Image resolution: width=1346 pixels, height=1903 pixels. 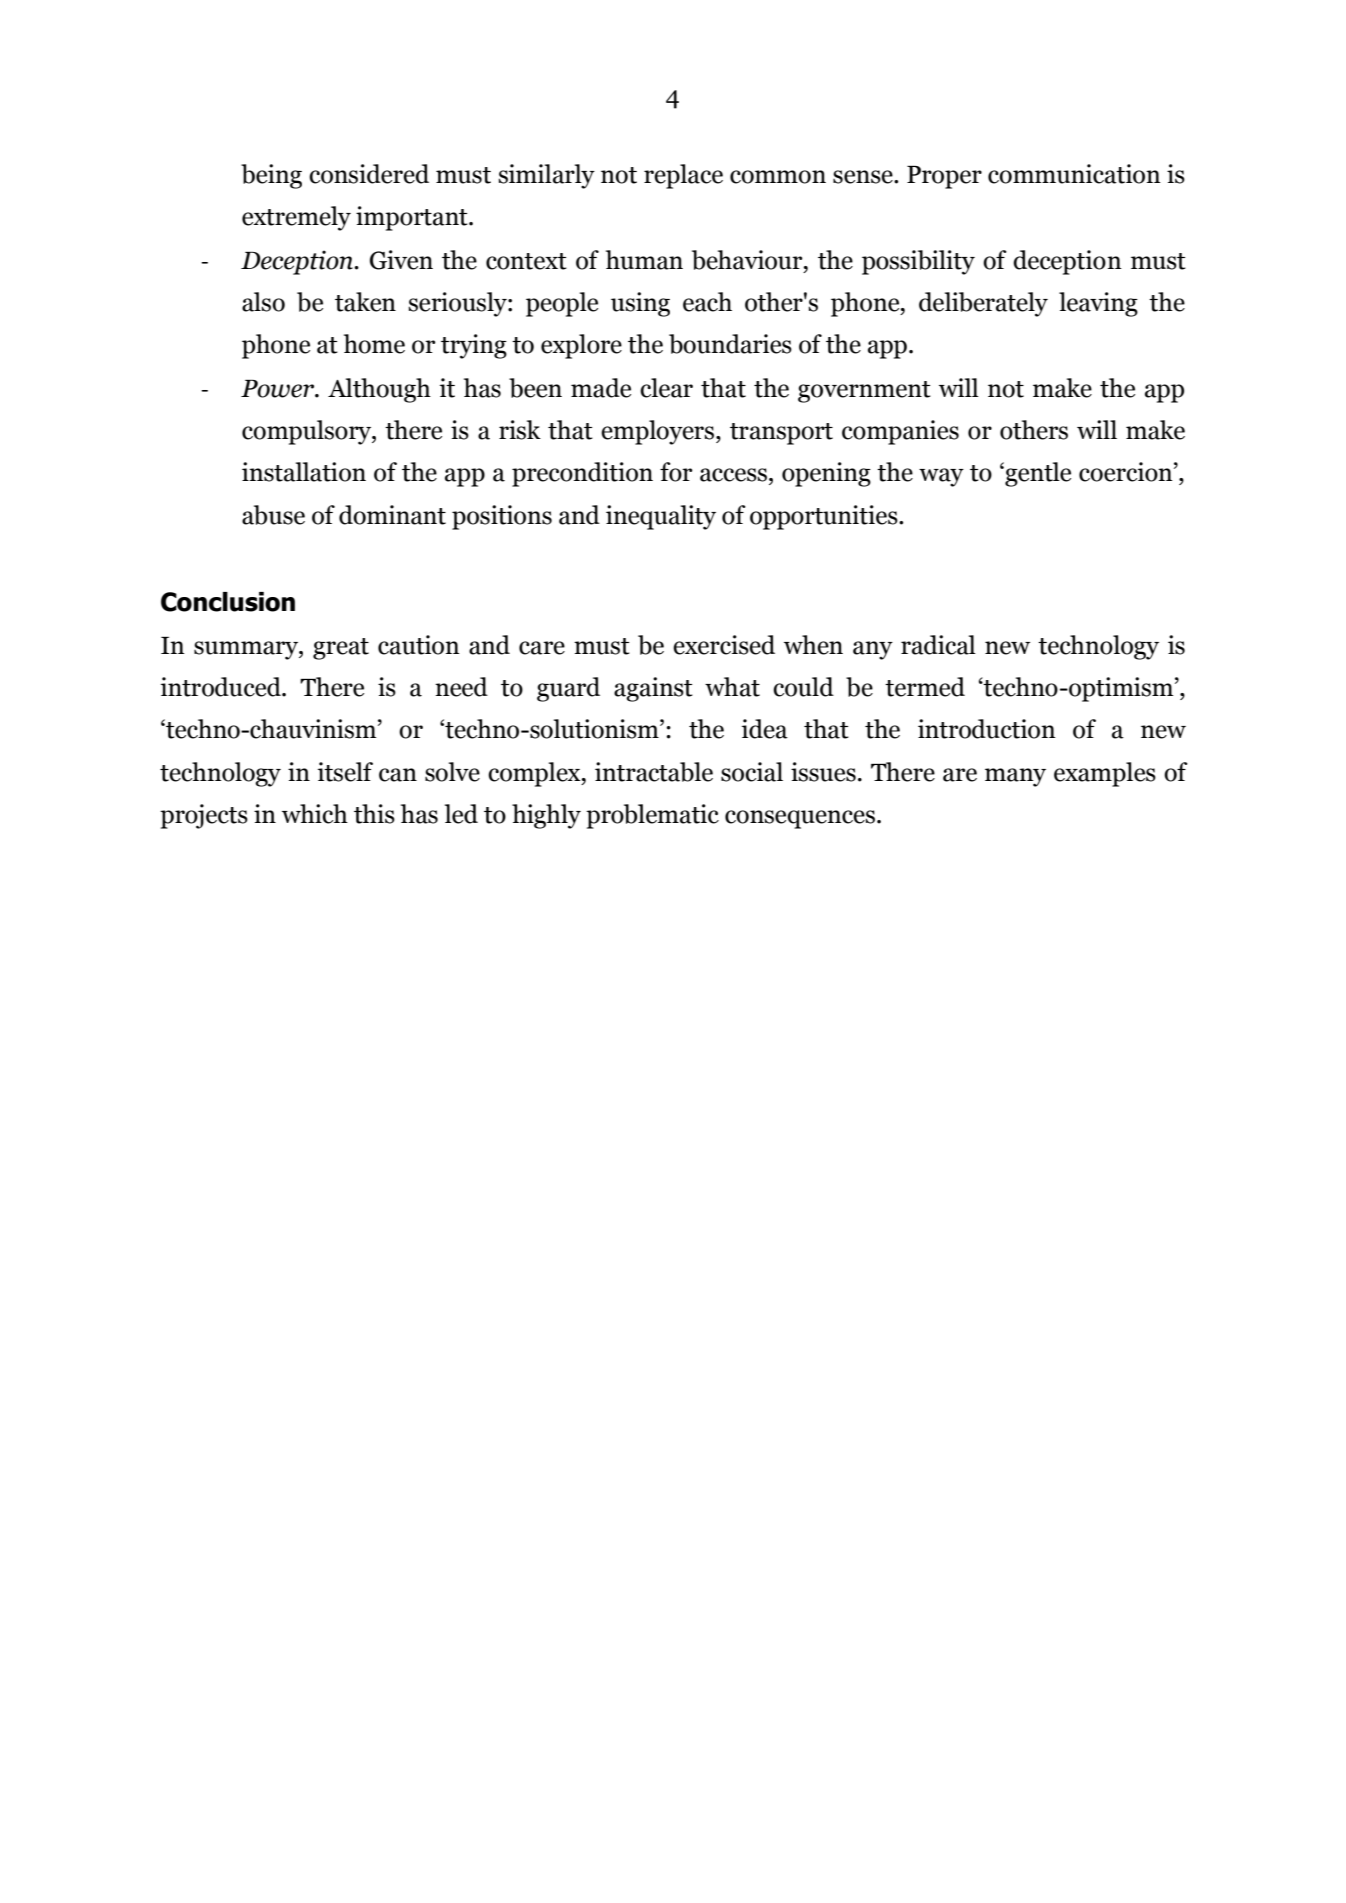 What do you see at coordinates (661, 517) in the page?
I see `inequality` at bounding box center [661, 517].
